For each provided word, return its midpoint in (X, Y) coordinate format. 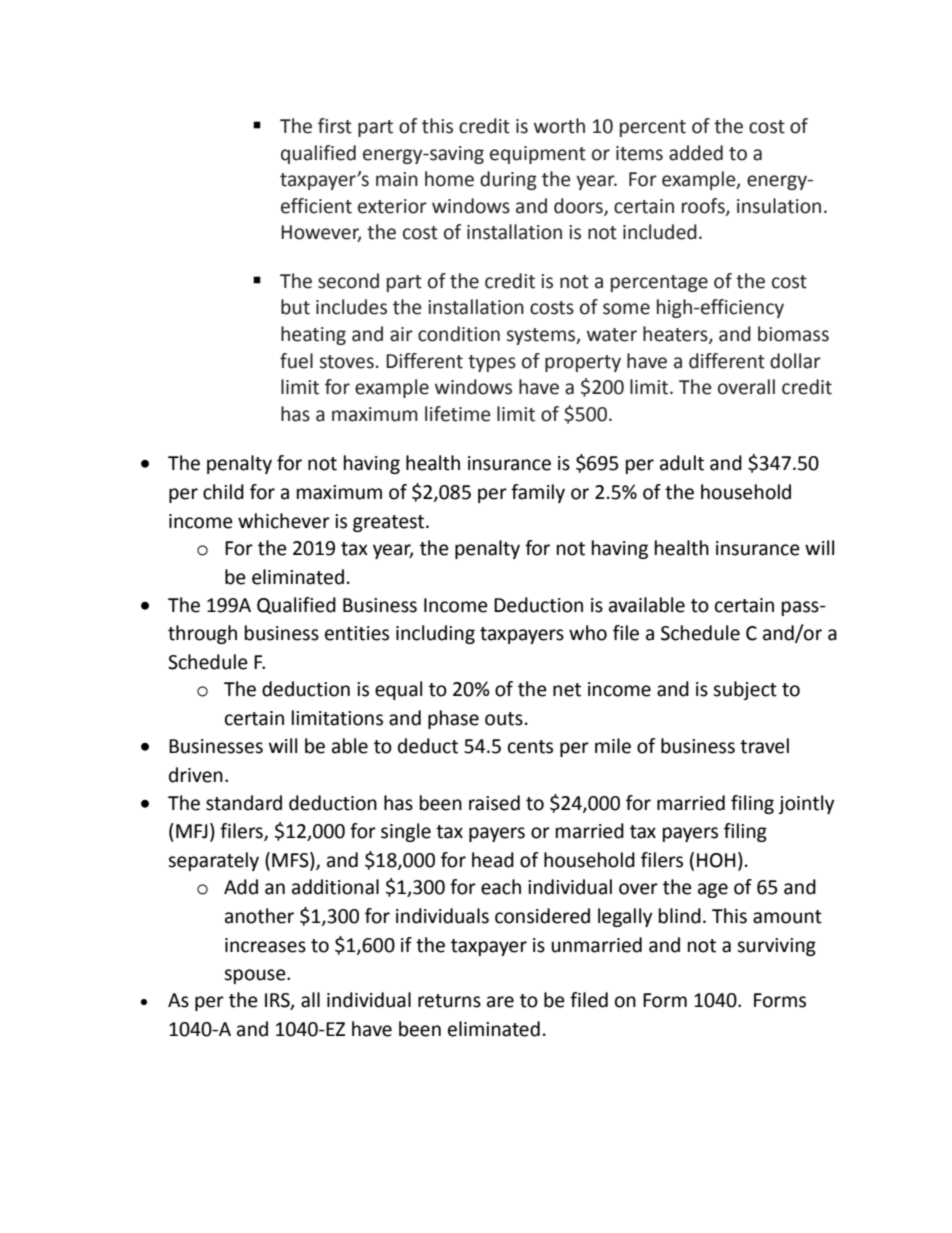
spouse (256, 976)
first (335, 126)
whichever (284, 521)
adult (682, 463)
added (696, 153)
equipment (538, 155)
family (538, 493)
